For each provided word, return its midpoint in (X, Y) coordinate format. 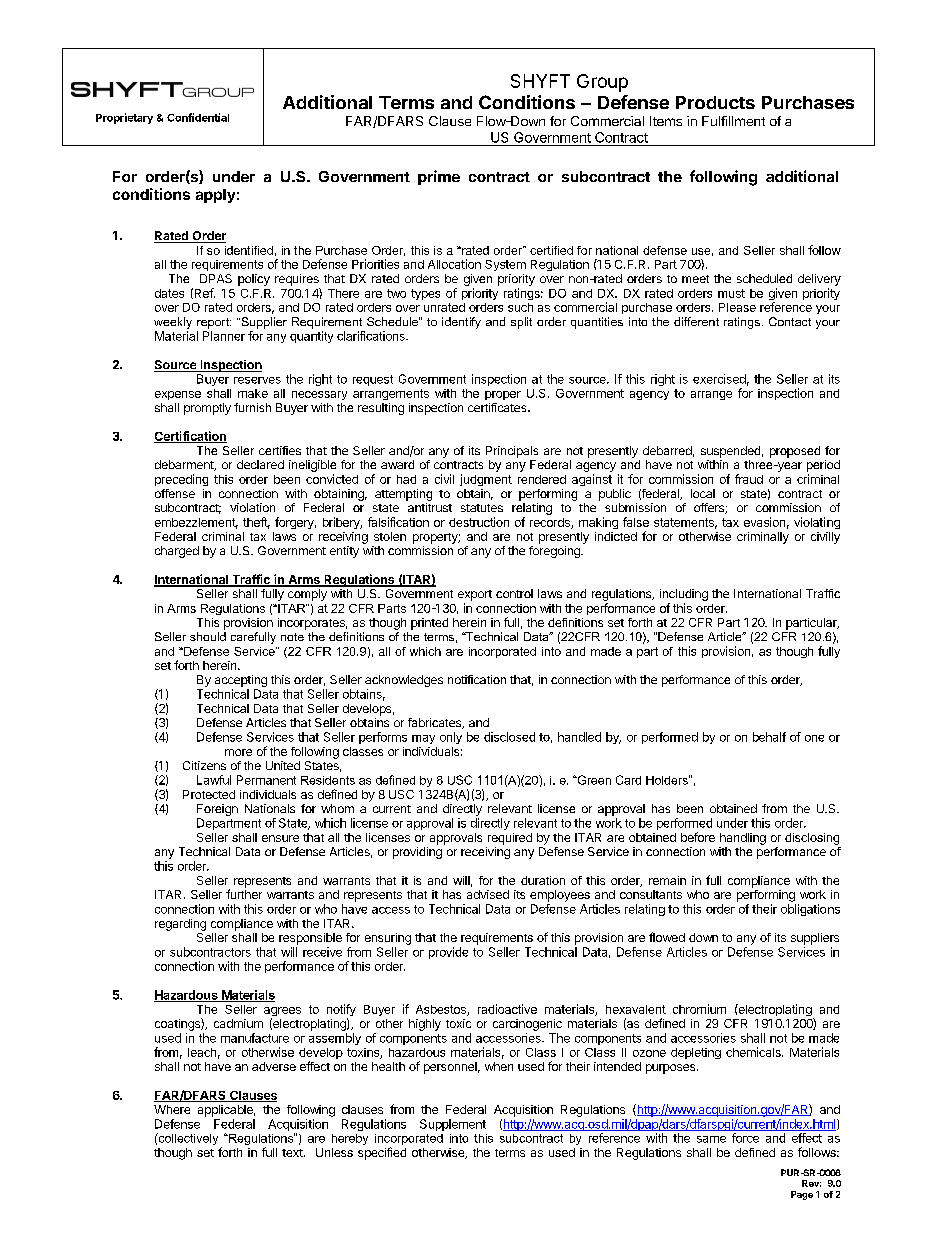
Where (172, 1109)
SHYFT (540, 81)
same (711, 1139)
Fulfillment (733, 121)
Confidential (198, 117)
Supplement (453, 1125)
